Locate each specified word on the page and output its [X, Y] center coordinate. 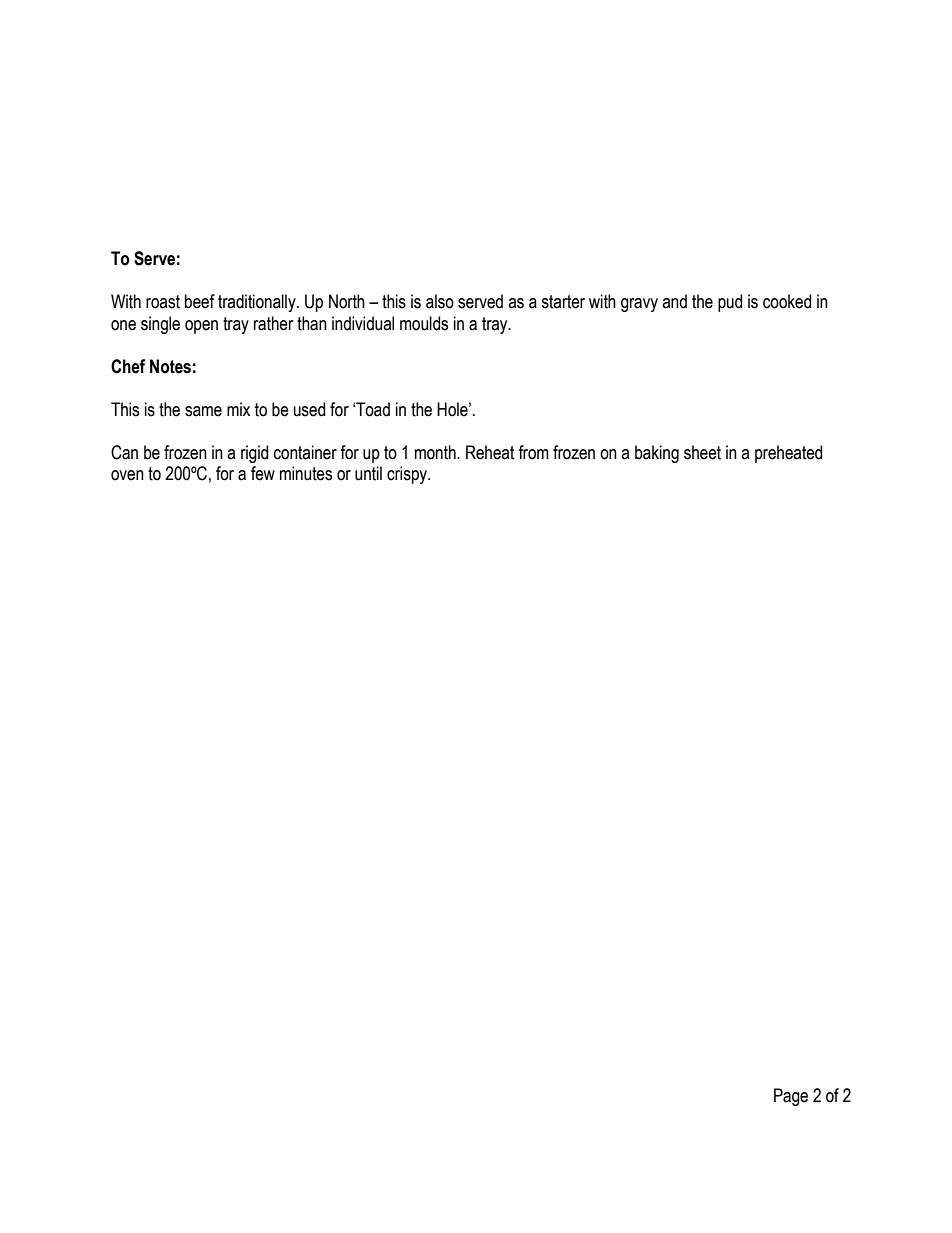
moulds [424, 323]
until [368, 473]
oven [127, 475]
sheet [702, 452]
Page [791, 1097]
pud [730, 303]
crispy [408, 475]
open [201, 327]
